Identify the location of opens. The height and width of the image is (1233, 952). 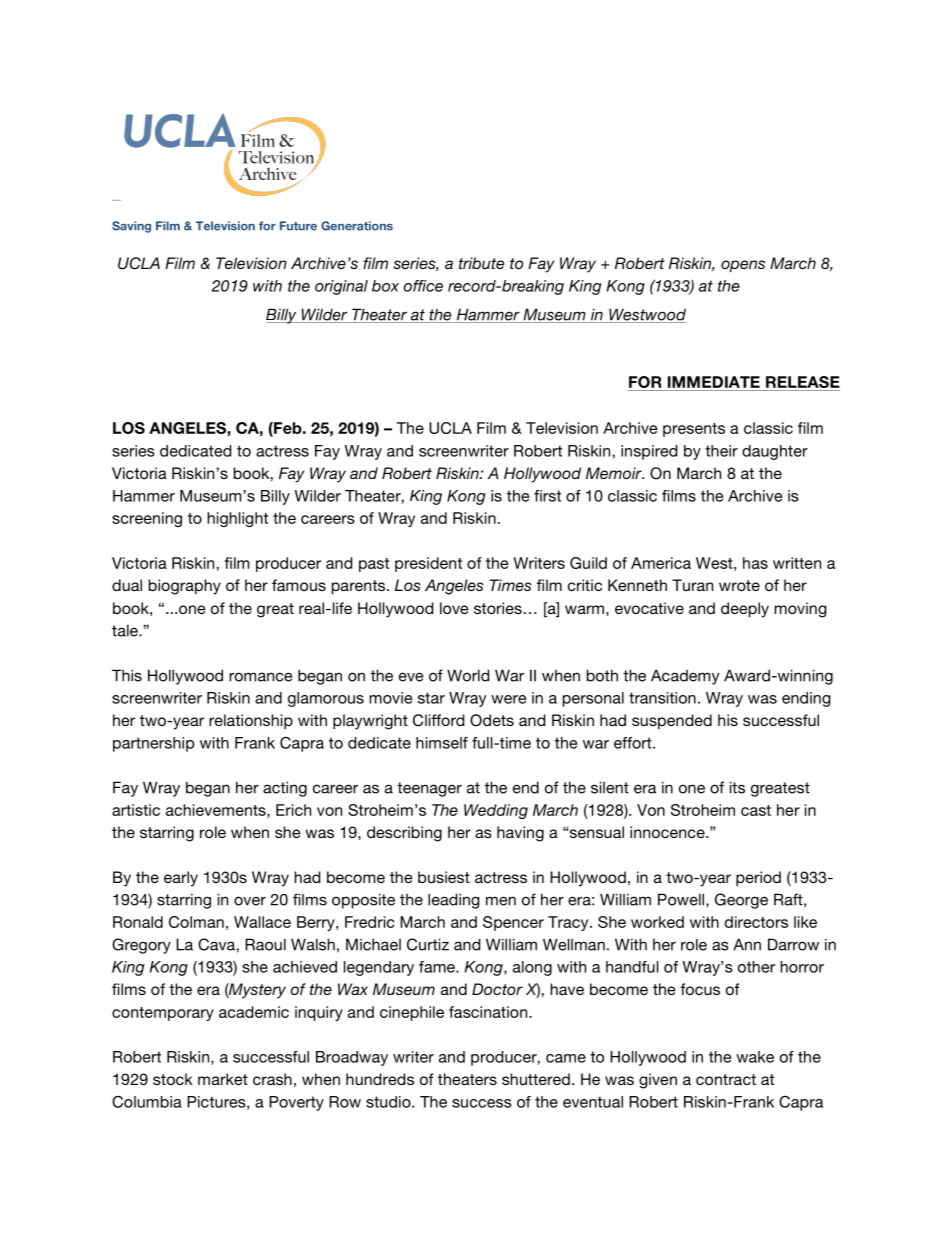
(743, 266).
